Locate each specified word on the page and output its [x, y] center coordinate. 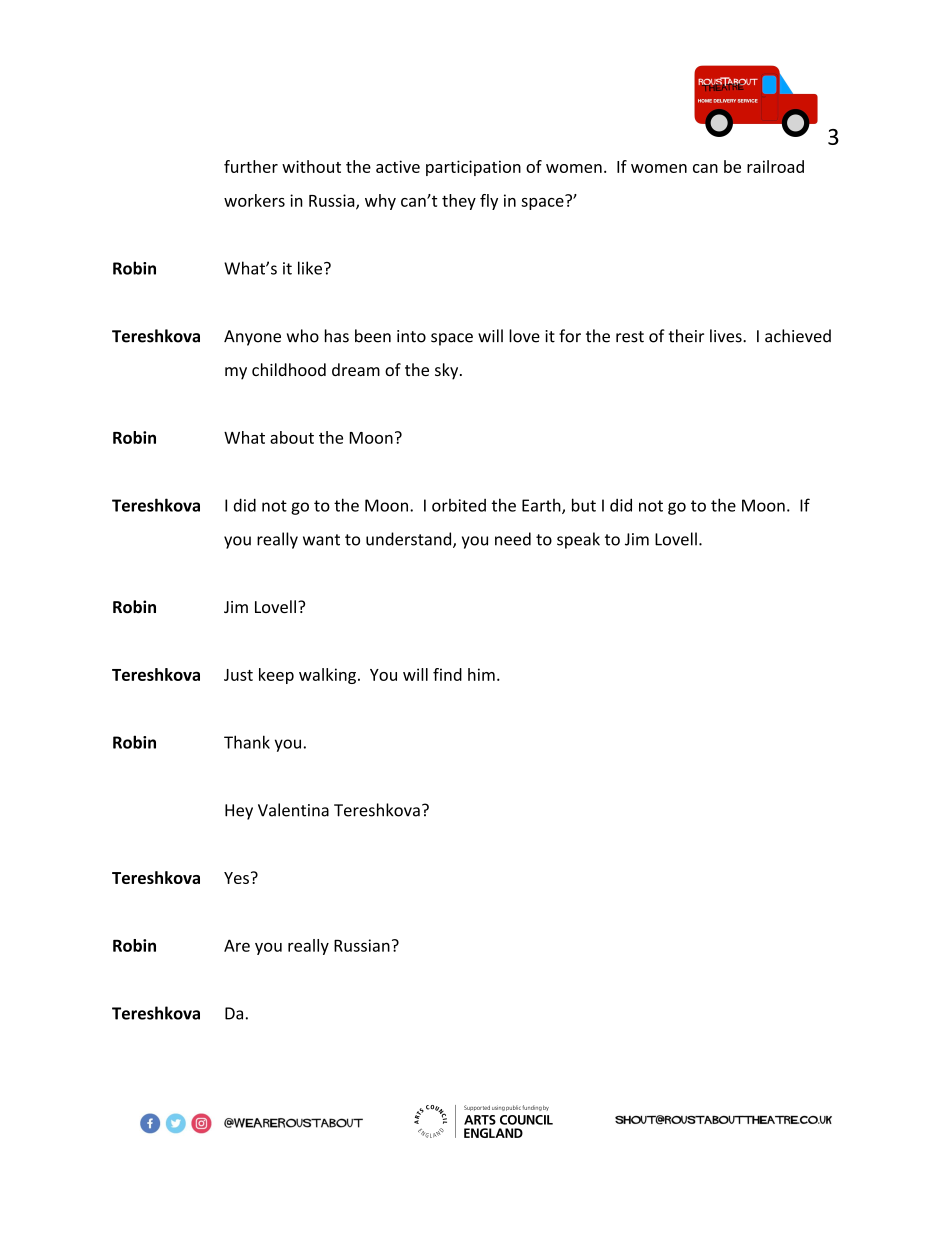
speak [578, 540]
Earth [541, 505]
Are [237, 945]
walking [327, 676]
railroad [775, 166]
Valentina [293, 810]
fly [489, 202]
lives [726, 336]
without [311, 166]
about [292, 437]
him [481, 674]
